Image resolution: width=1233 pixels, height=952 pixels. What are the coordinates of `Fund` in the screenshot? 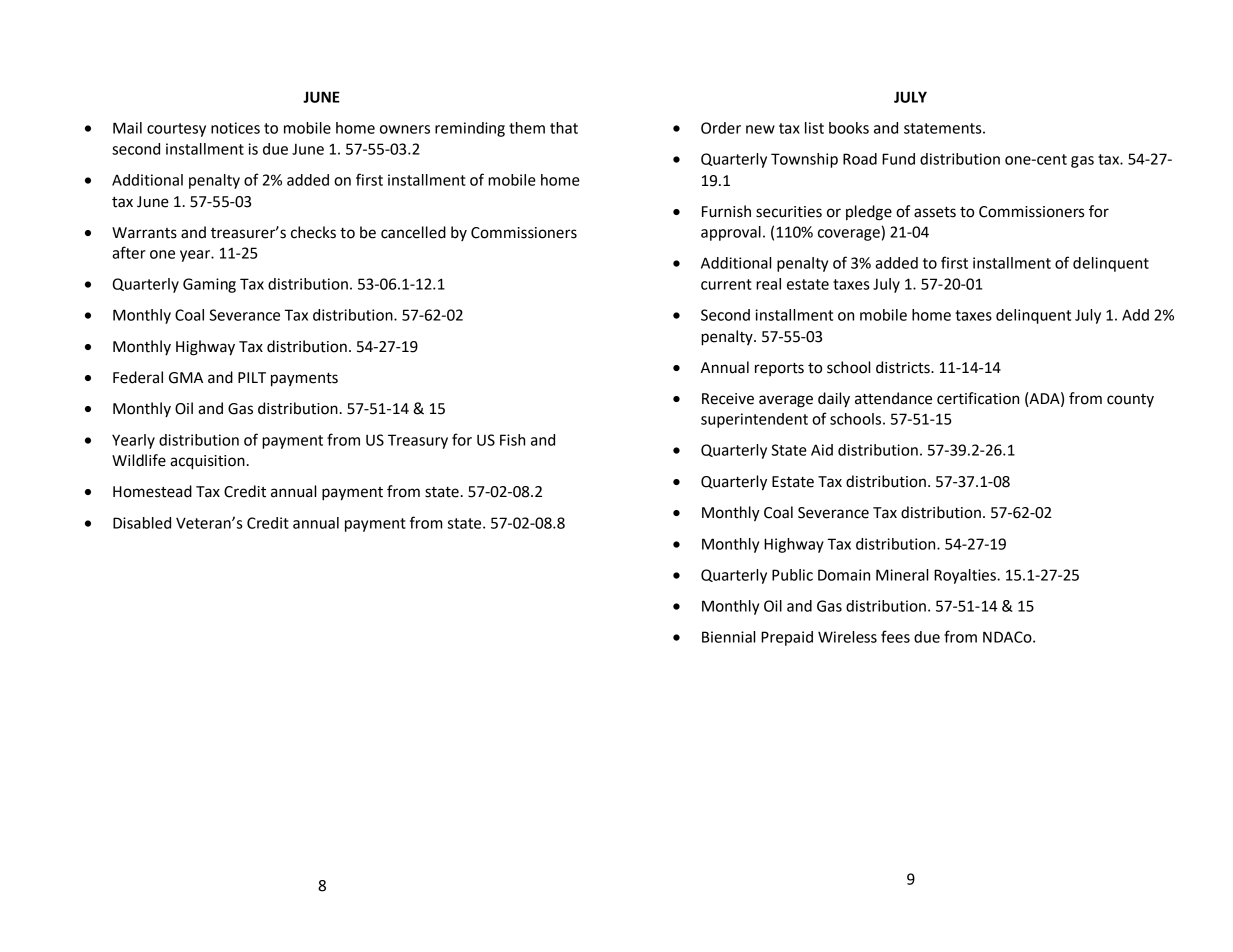 It's located at (898, 159).
